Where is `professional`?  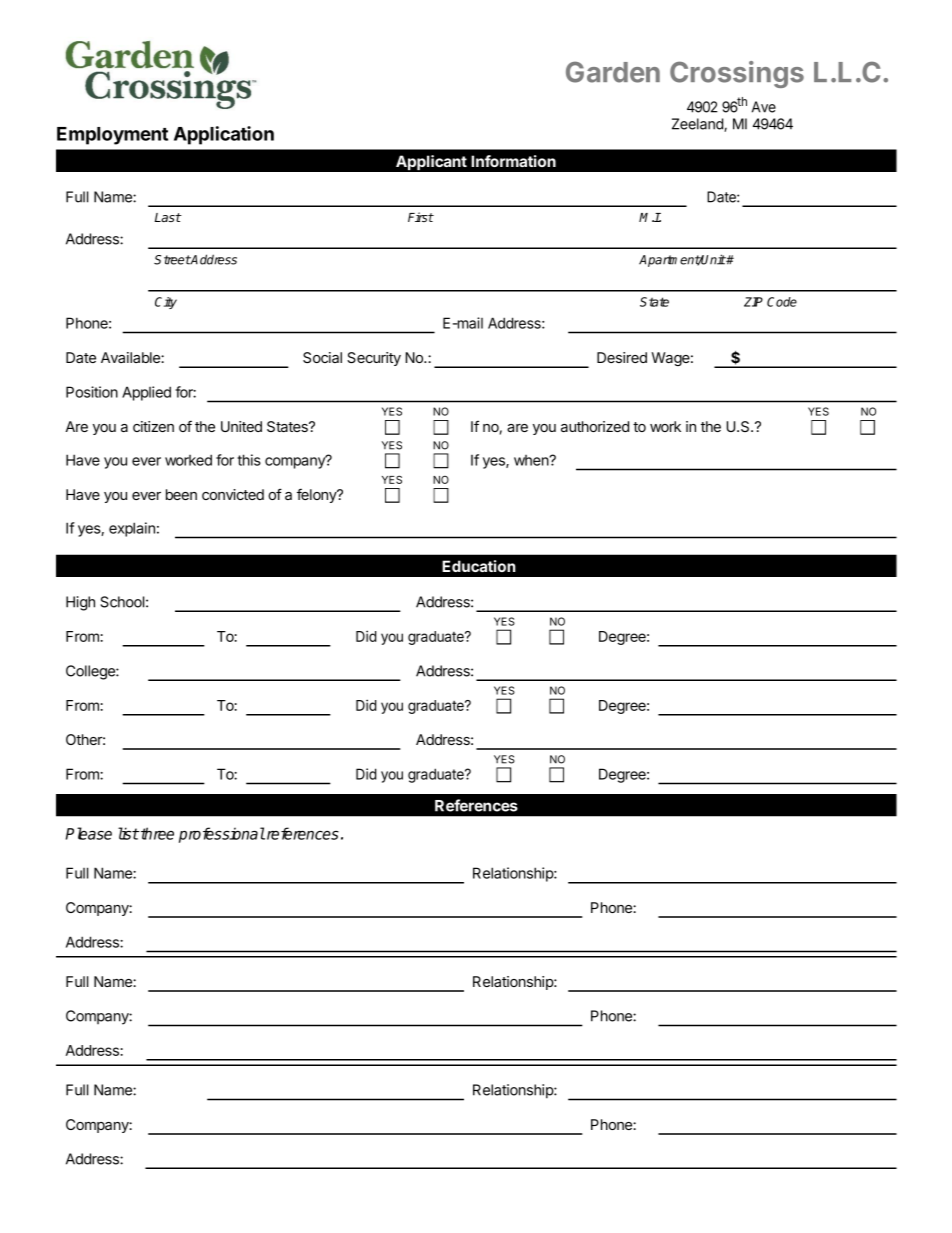
professional is located at coordinates (222, 835).
